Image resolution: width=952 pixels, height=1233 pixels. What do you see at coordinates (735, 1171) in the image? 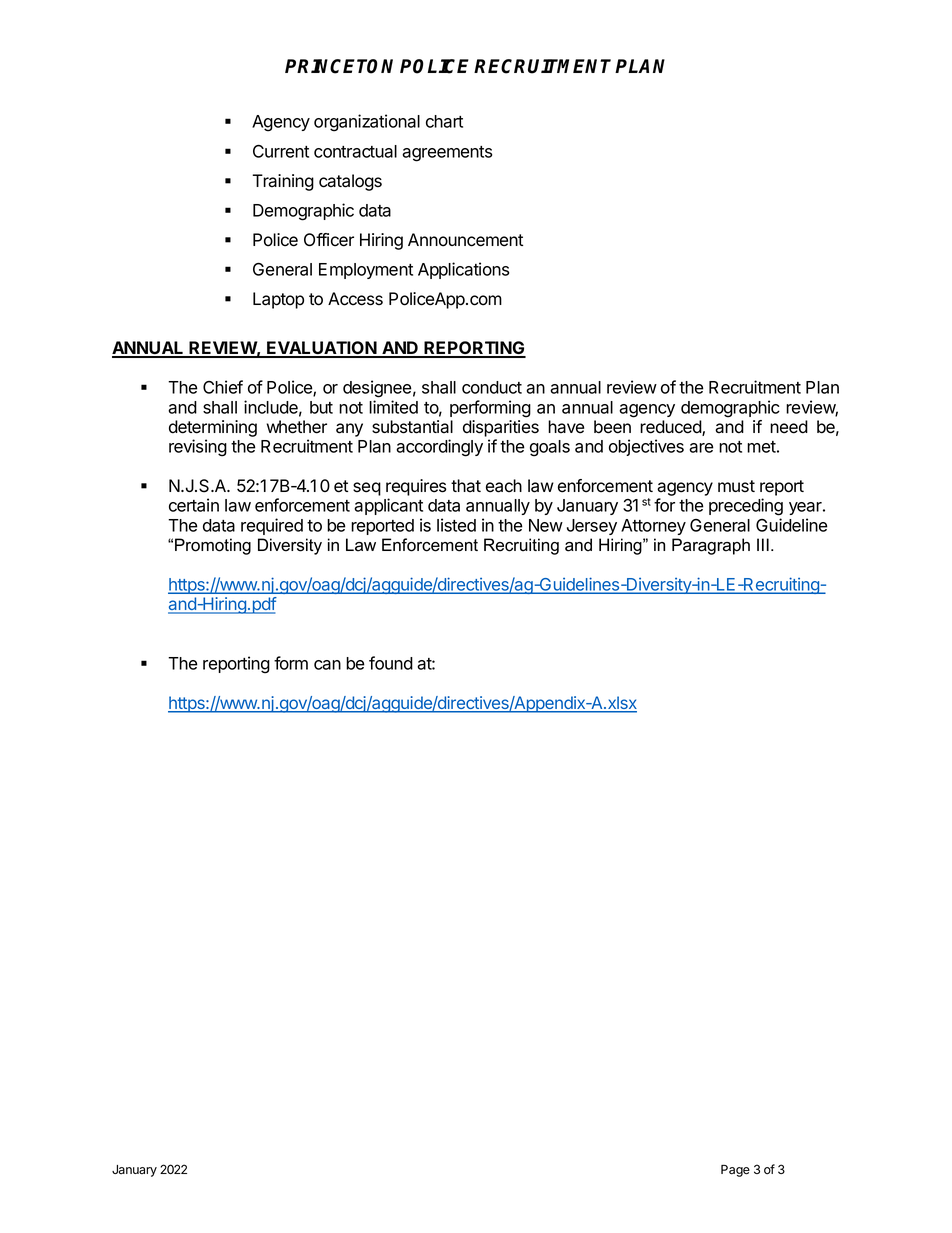
I see `Page` at bounding box center [735, 1171].
